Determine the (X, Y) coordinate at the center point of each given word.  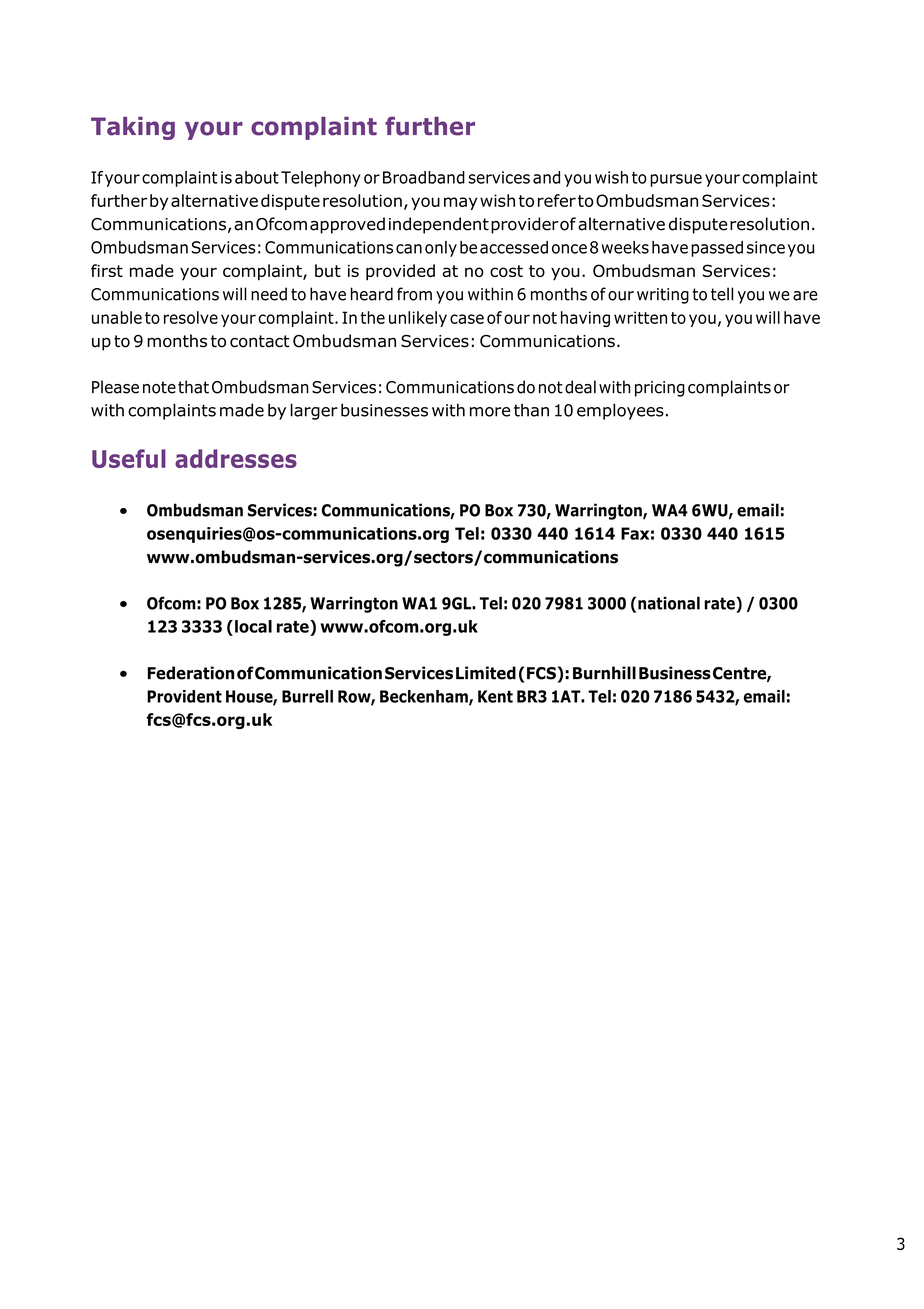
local (253, 626)
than (531, 410)
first (107, 270)
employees (620, 411)
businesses (384, 410)
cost (506, 271)
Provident (184, 696)
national (669, 603)
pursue (676, 180)
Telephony (321, 179)
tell (722, 294)
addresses (236, 458)
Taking (133, 128)
